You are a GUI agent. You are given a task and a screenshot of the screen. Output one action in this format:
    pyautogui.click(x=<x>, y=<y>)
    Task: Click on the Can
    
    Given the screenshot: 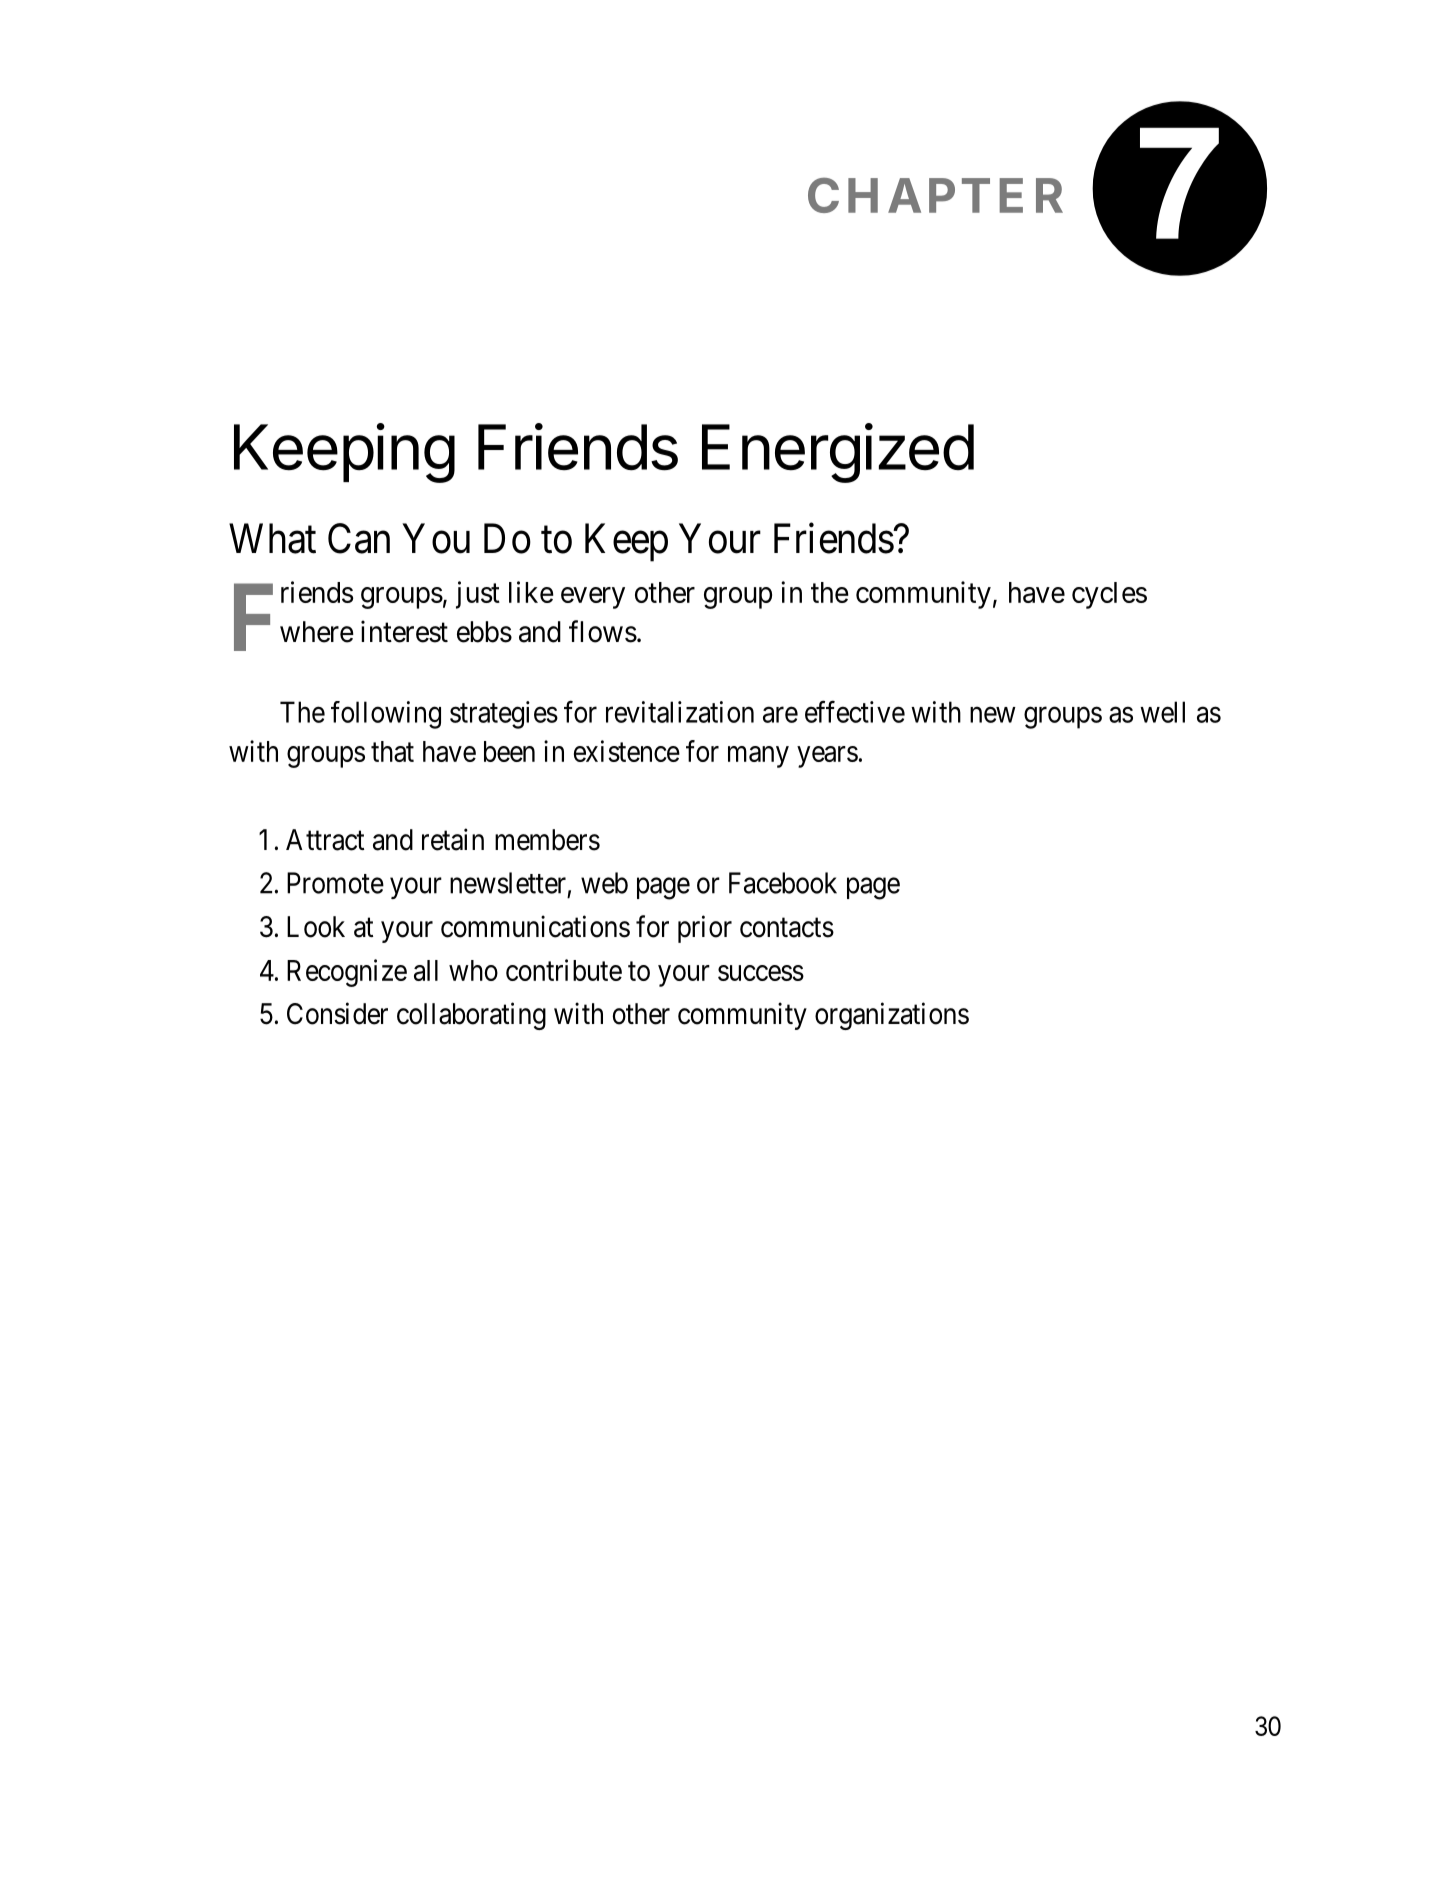 What is the action you would take?
    pyautogui.click(x=359, y=538)
